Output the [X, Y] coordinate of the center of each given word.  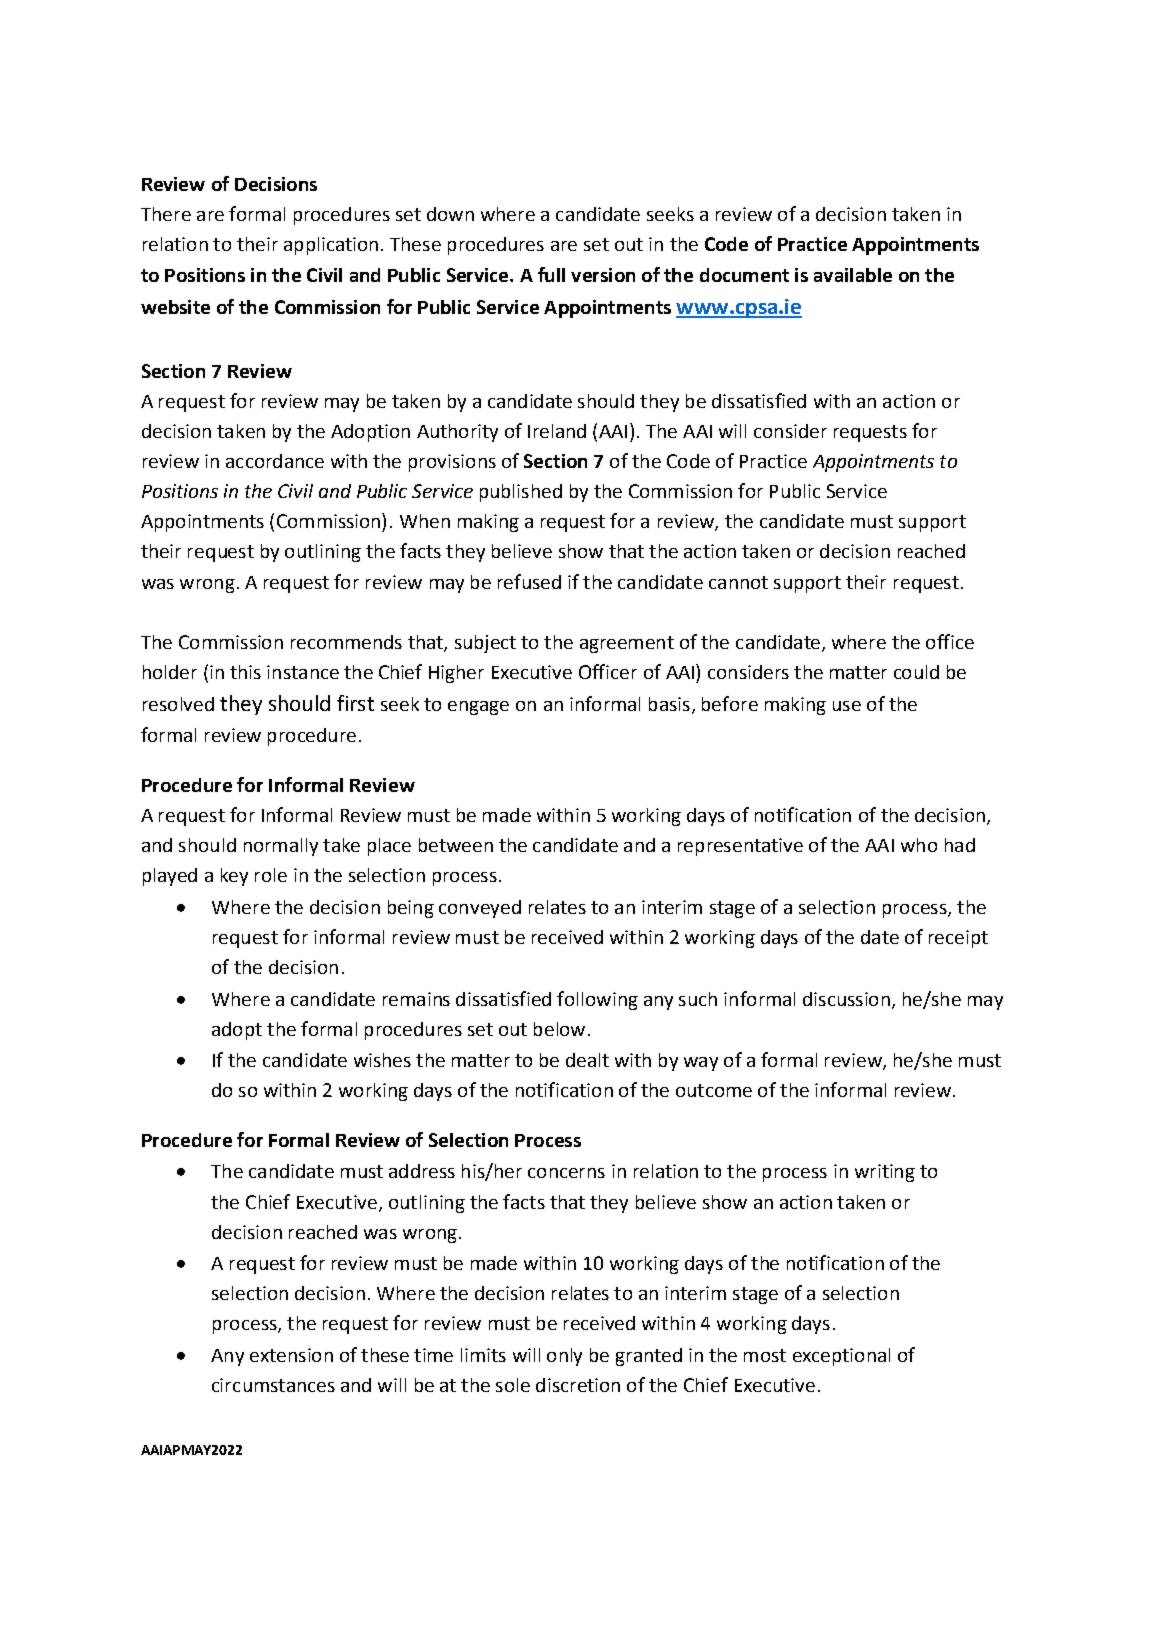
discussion [846, 999]
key [234, 877]
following [597, 1000]
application [331, 246]
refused [529, 581]
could [916, 672]
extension [291, 1355]
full [551, 274]
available [853, 275]
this [245, 672]
